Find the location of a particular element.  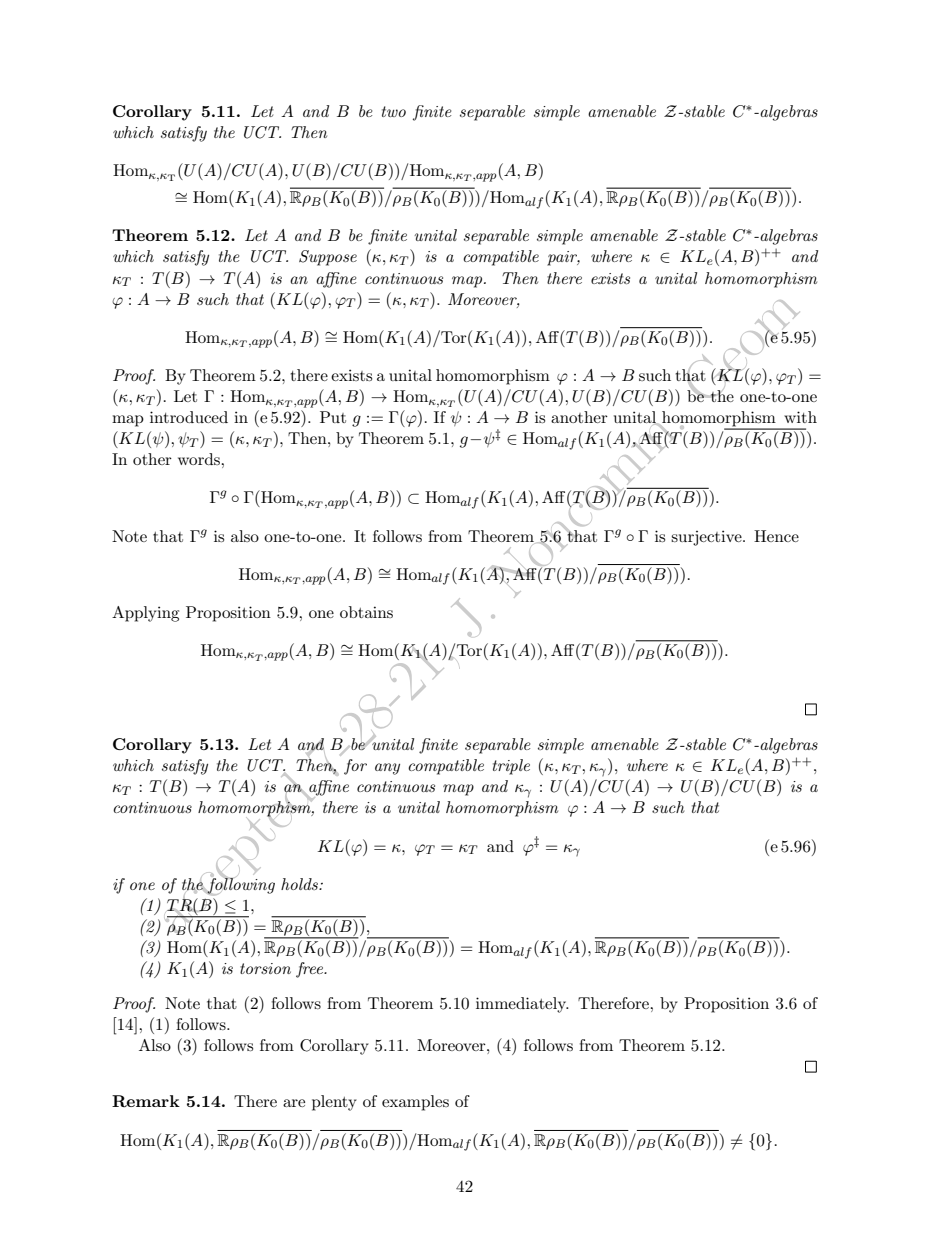

Suppose is located at coordinates (328, 258).
